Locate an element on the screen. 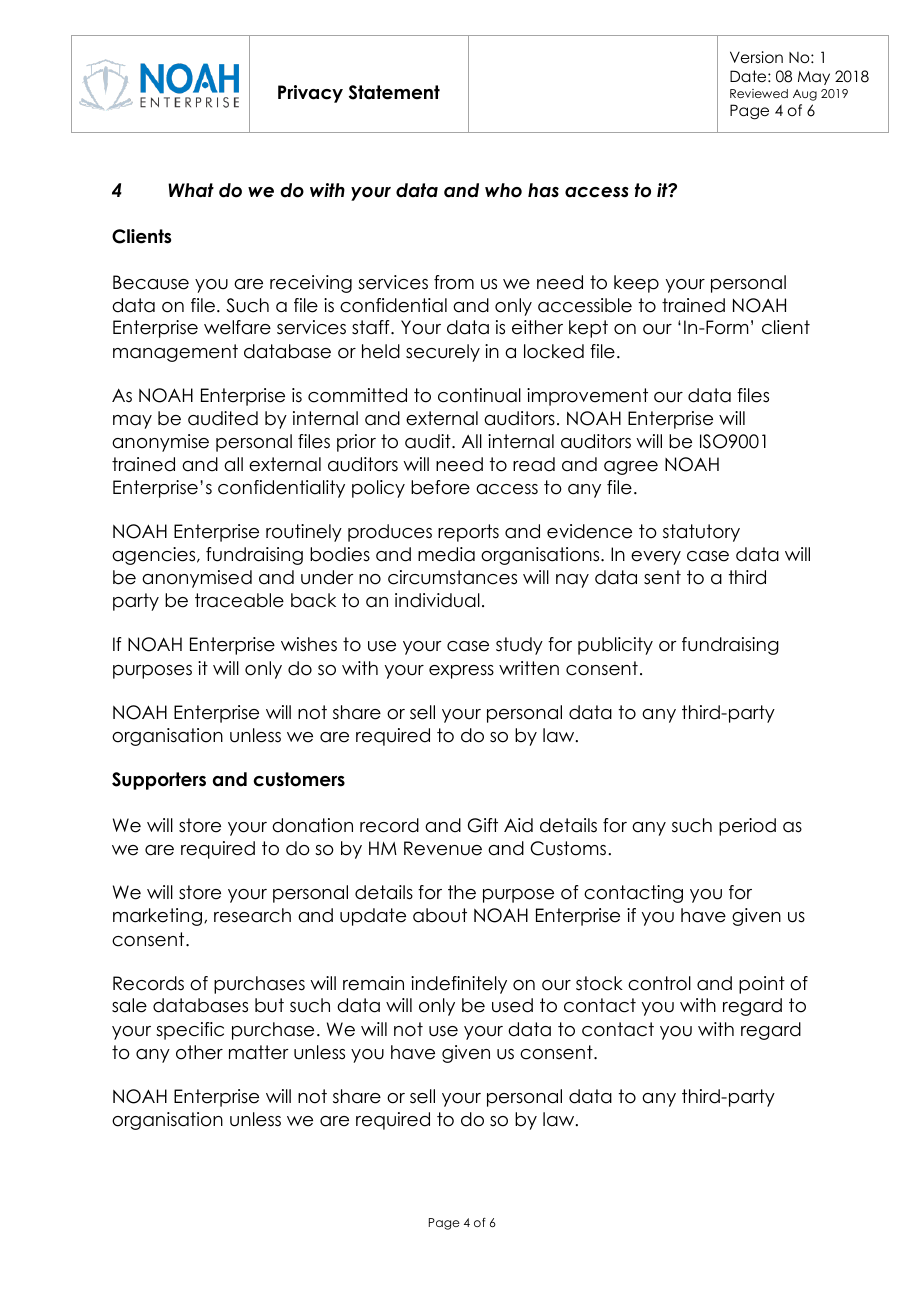 The image size is (924, 1308). before is located at coordinates (440, 487).
